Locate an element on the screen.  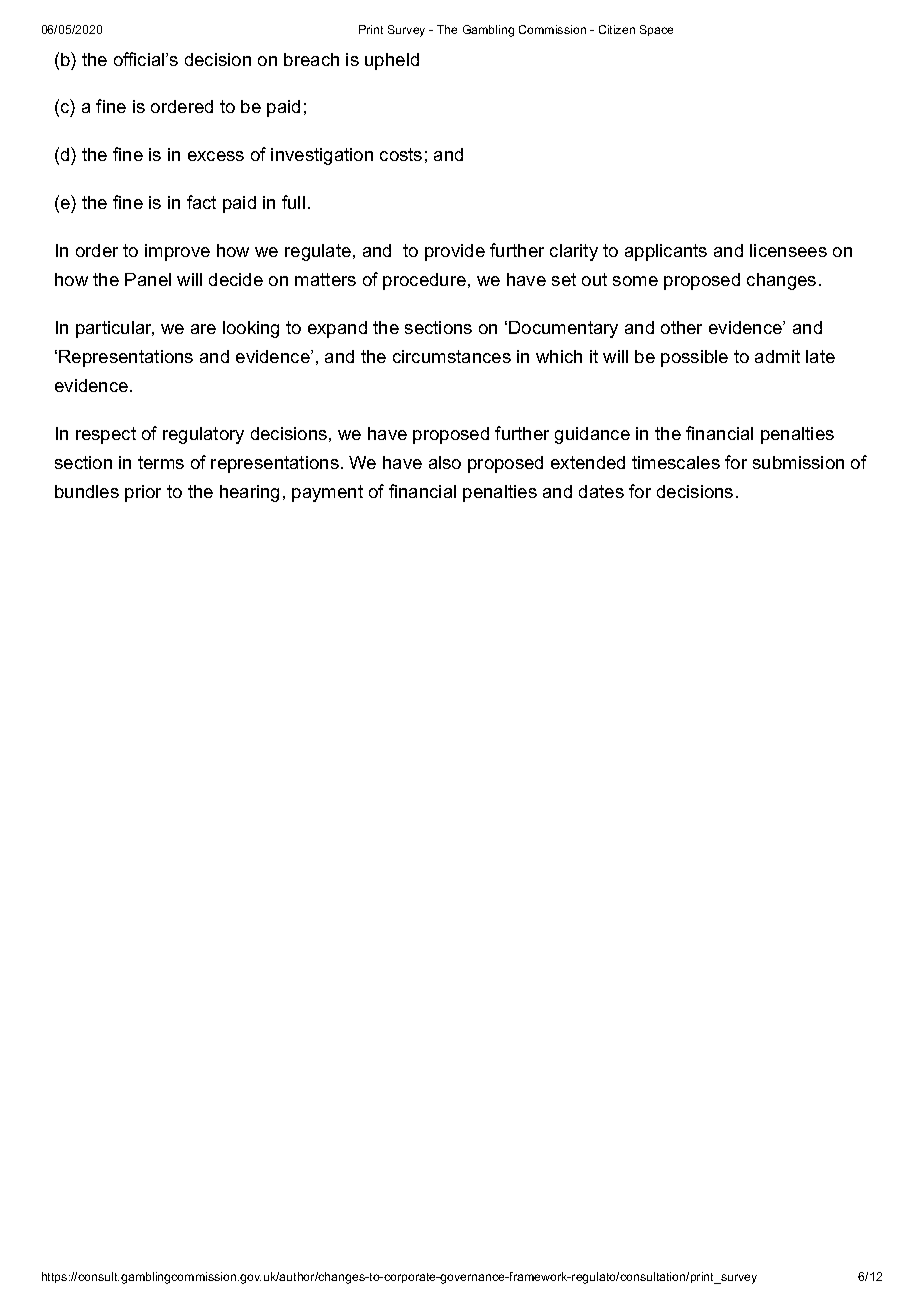
Space is located at coordinates (656, 30).
